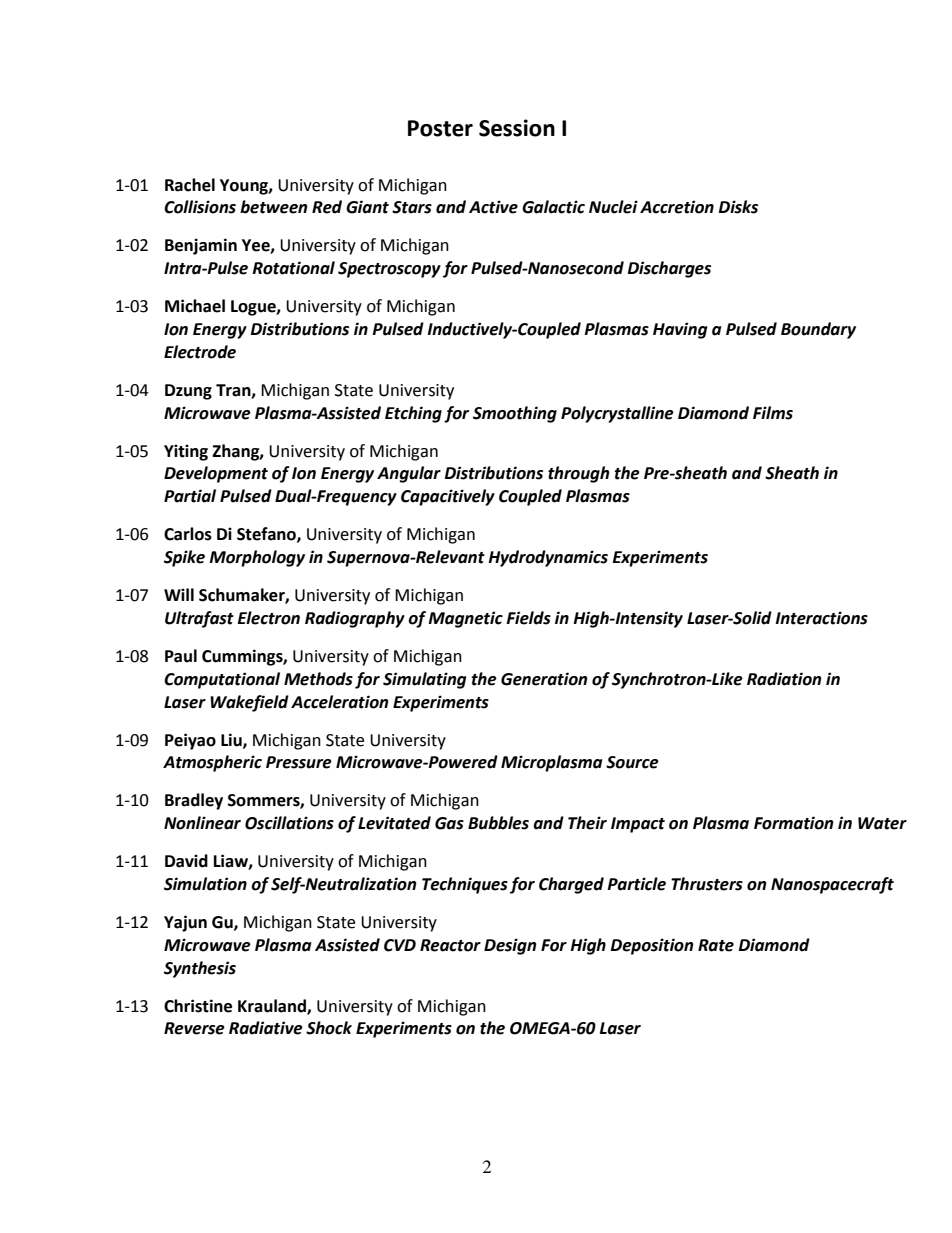 The image size is (952, 1233). I want to click on Wakefield, so click(249, 703).
